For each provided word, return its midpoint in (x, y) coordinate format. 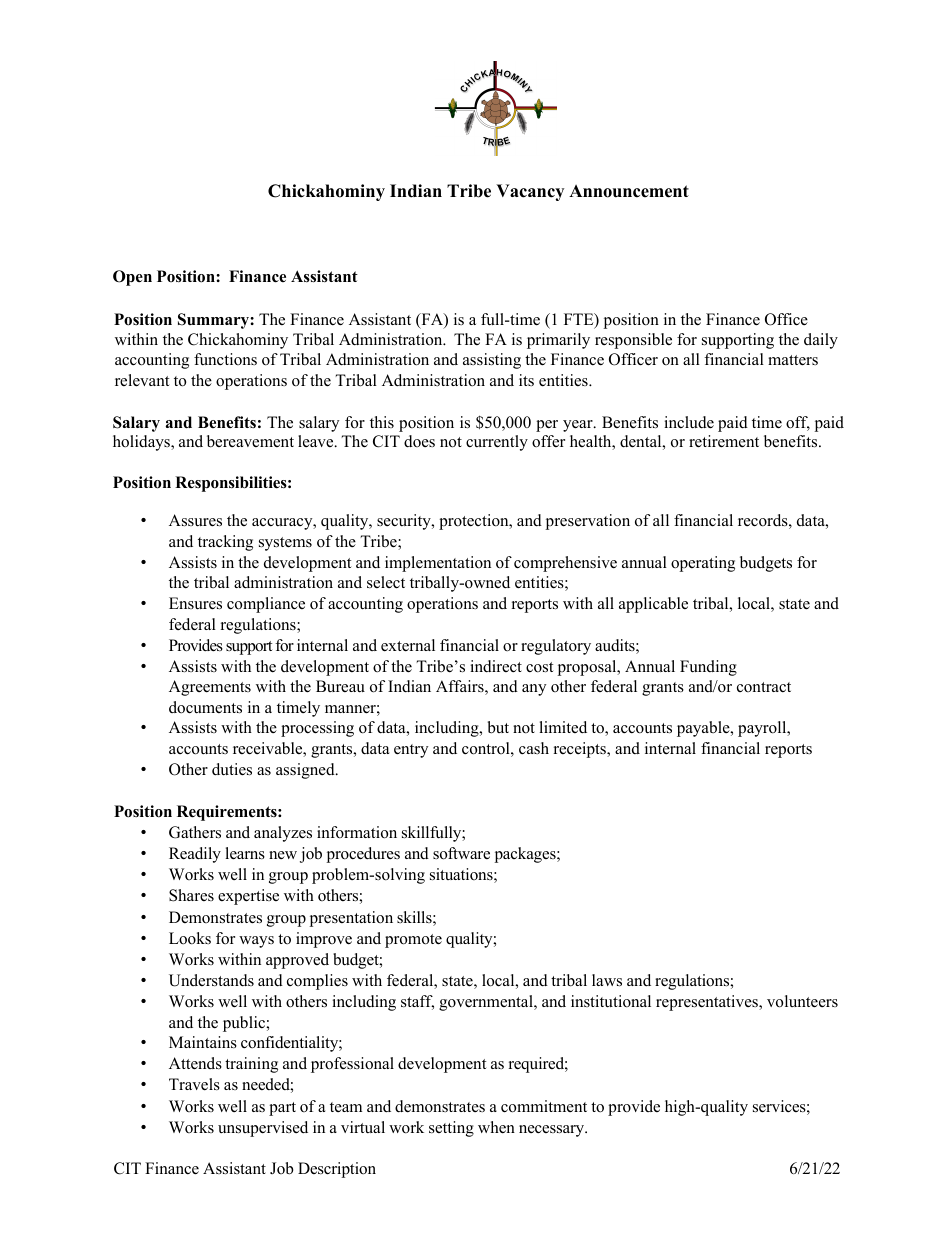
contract (764, 687)
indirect (496, 666)
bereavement (250, 441)
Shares (191, 895)
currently (497, 443)
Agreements (210, 688)
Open (132, 278)
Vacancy (530, 192)
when (496, 1127)
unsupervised (263, 1129)
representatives (708, 1003)
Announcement (629, 191)
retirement (724, 441)
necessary (553, 1131)
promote (413, 941)
